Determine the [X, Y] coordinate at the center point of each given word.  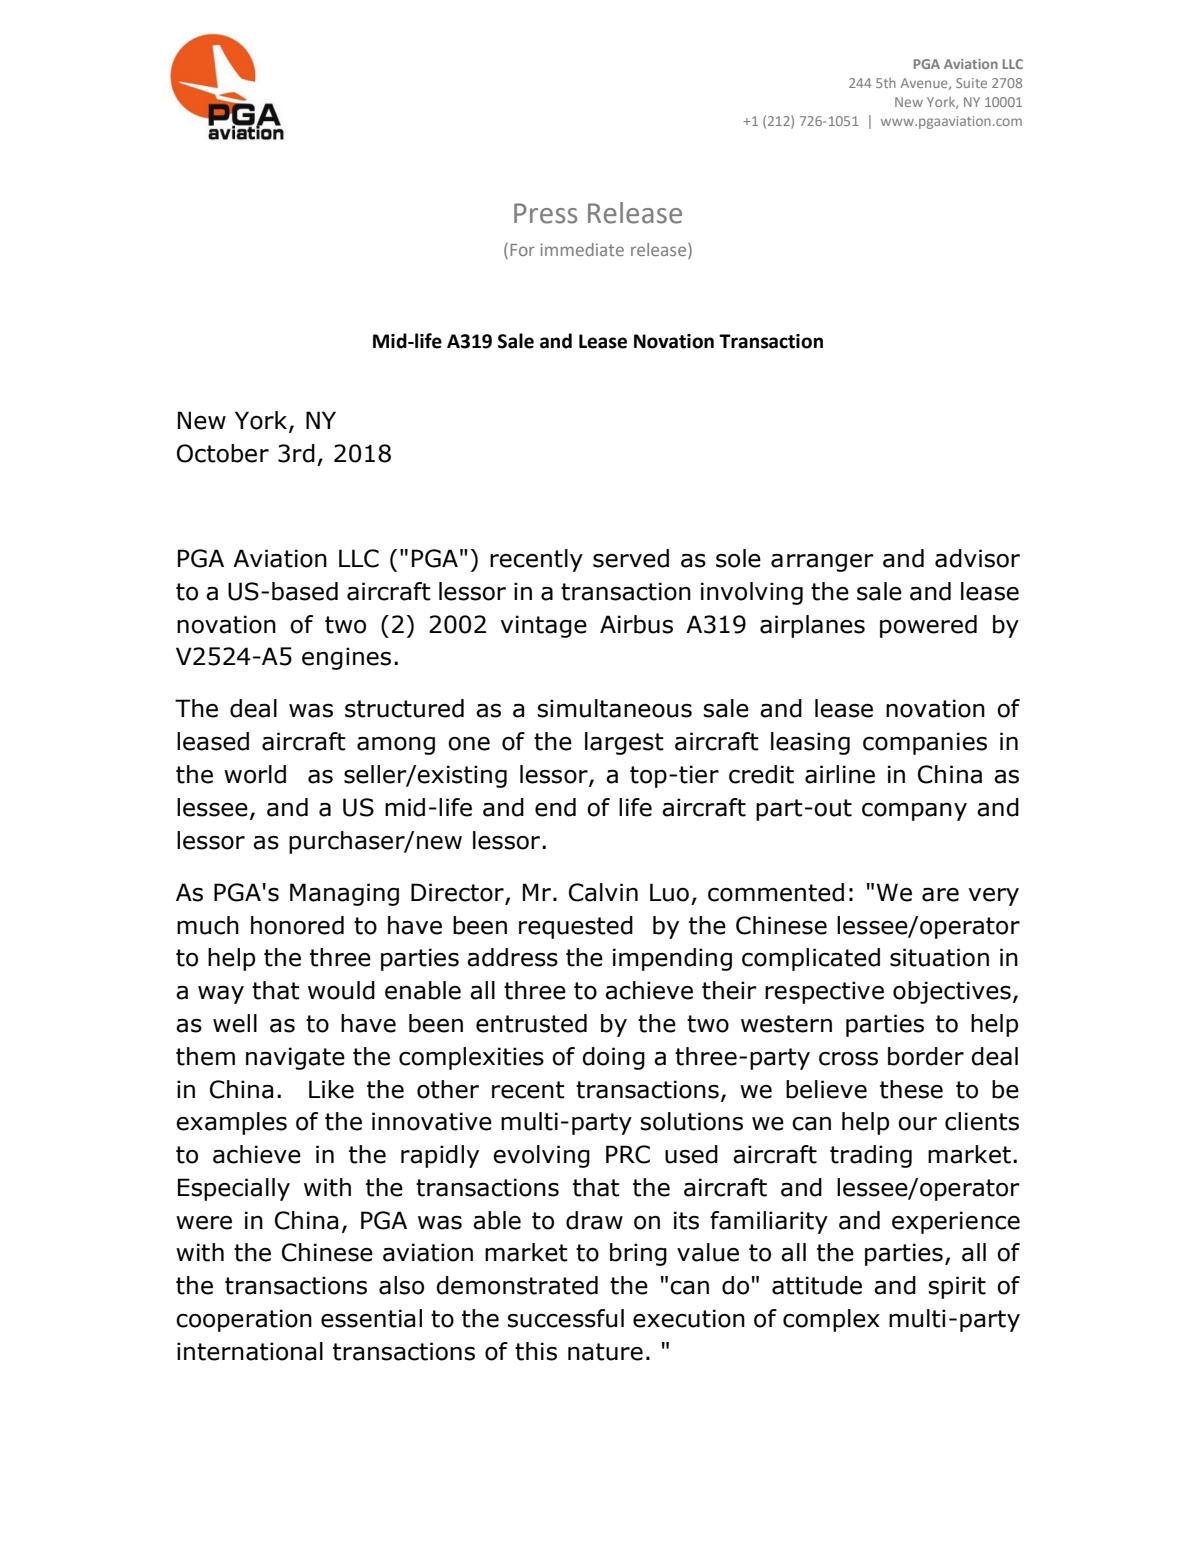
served [631, 558]
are [940, 895]
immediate [582, 249]
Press [545, 213]
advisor [977, 558]
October [223, 453]
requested [576, 927]
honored [297, 925]
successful [565, 1318]
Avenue [925, 84]
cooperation [244, 1320]
